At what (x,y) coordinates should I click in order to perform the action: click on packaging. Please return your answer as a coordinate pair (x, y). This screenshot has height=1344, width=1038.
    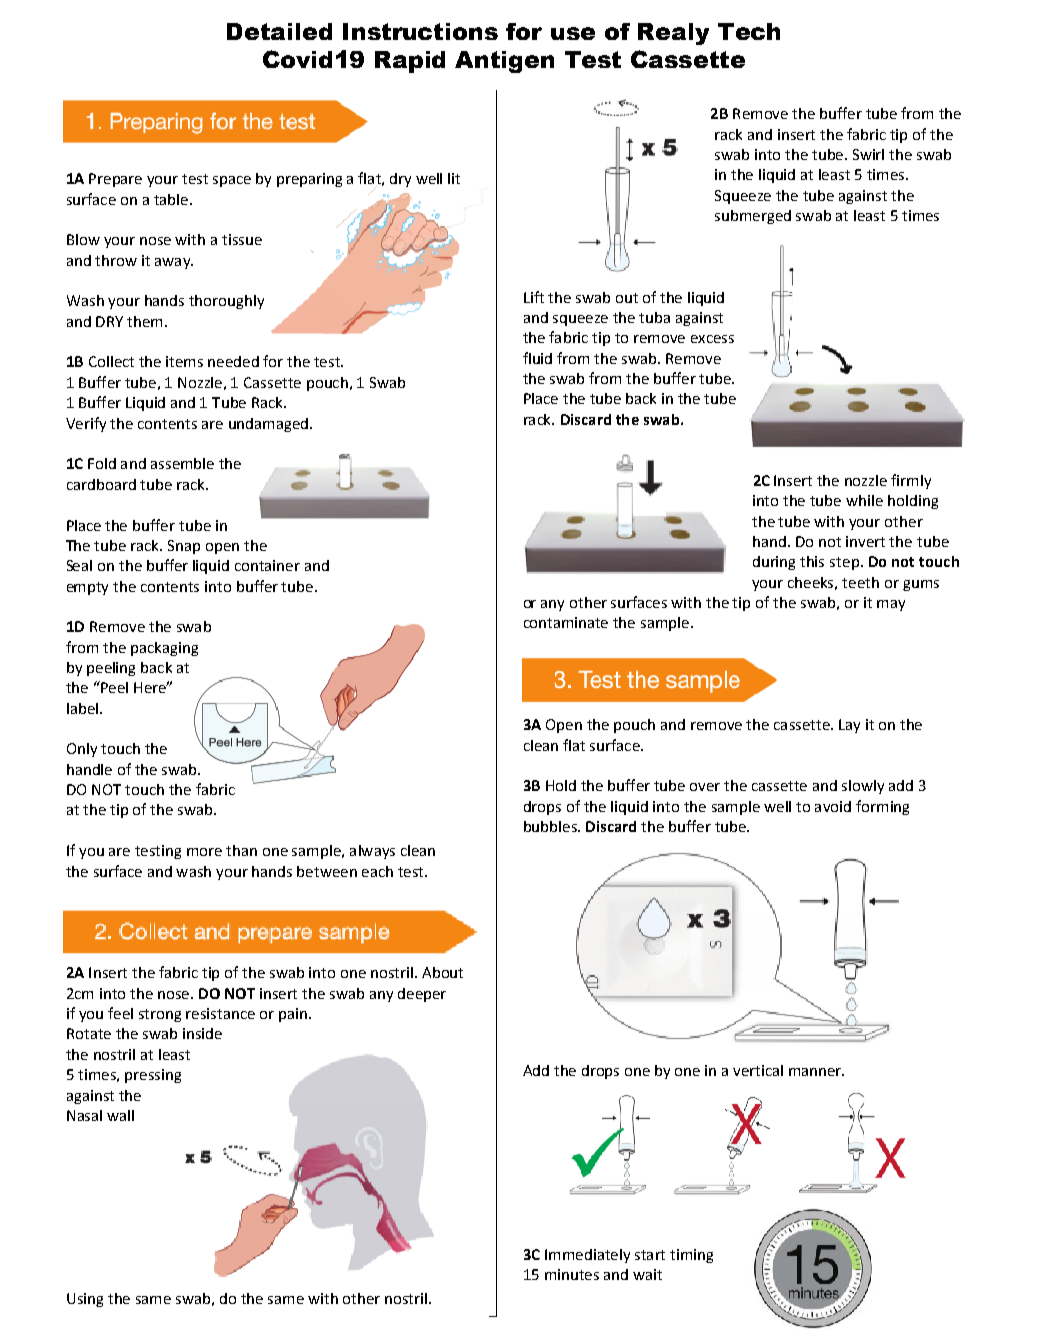
    Looking at the image, I should click on (164, 649).
